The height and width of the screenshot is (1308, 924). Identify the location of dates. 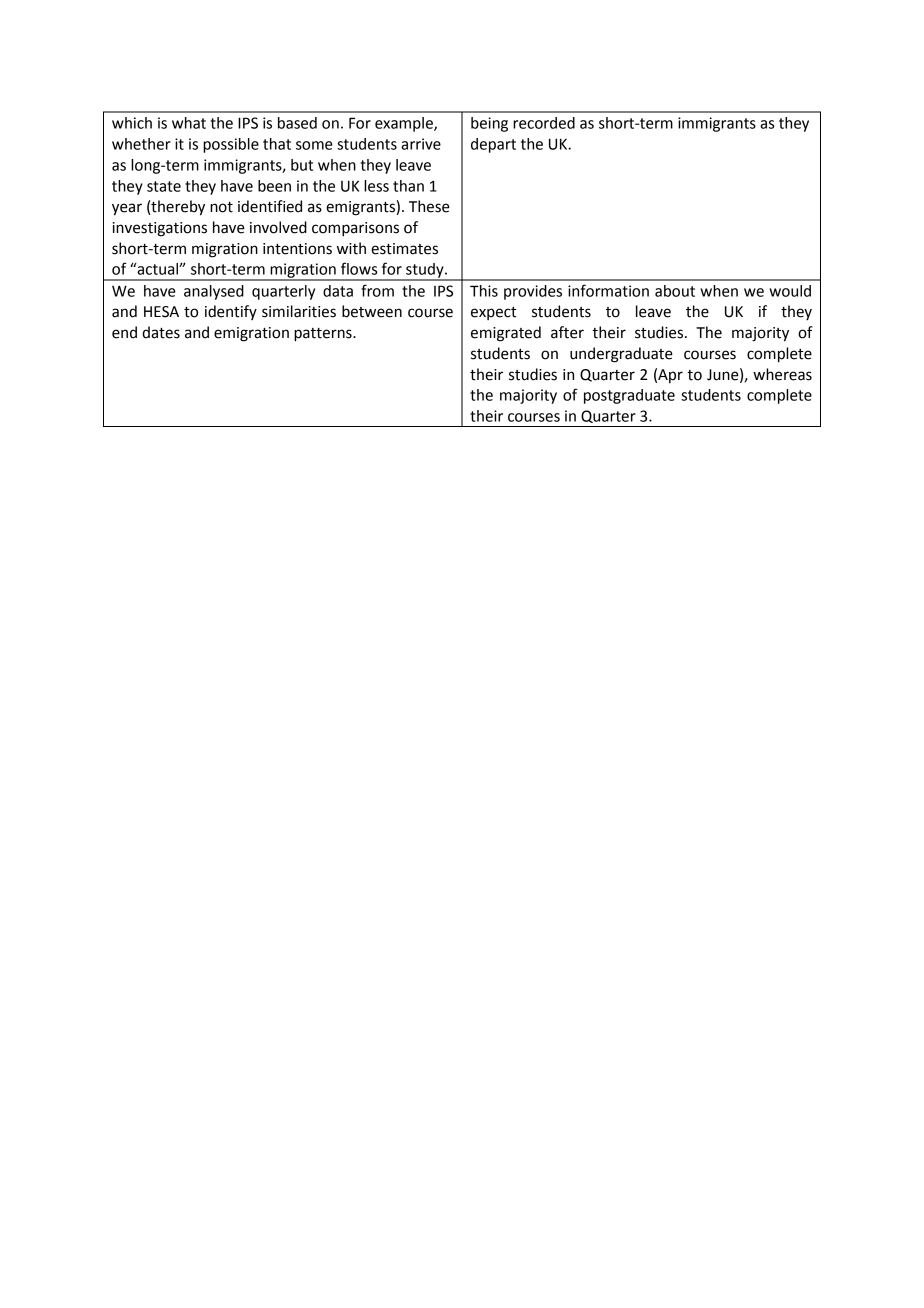
(161, 332).
